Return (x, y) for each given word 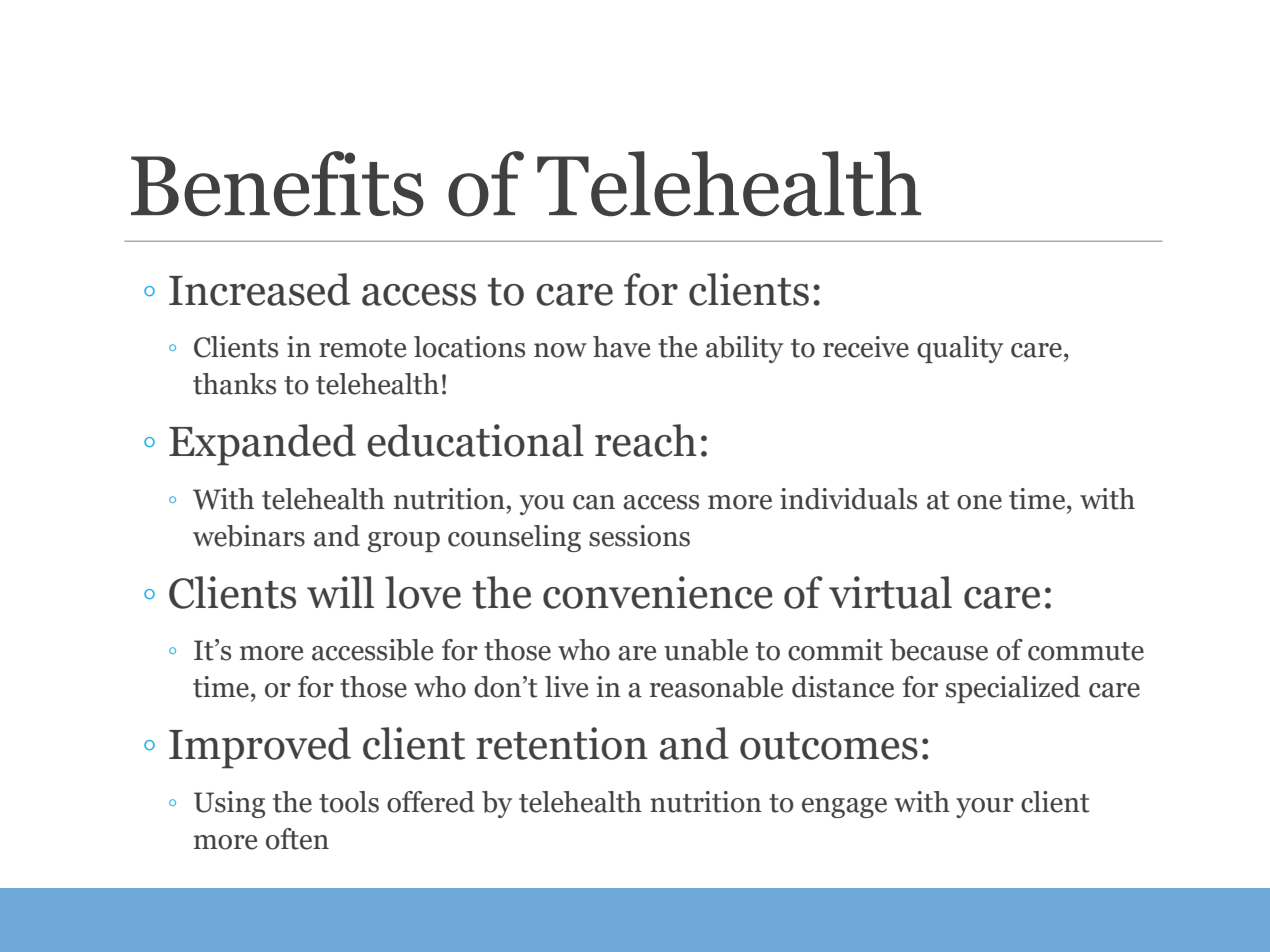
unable (706, 650)
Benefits (277, 184)
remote (362, 348)
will (340, 592)
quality (960, 349)
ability (744, 349)
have (621, 347)
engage (844, 808)
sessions (639, 536)
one (979, 502)
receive (866, 347)
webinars (249, 536)
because (939, 650)
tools (349, 802)
